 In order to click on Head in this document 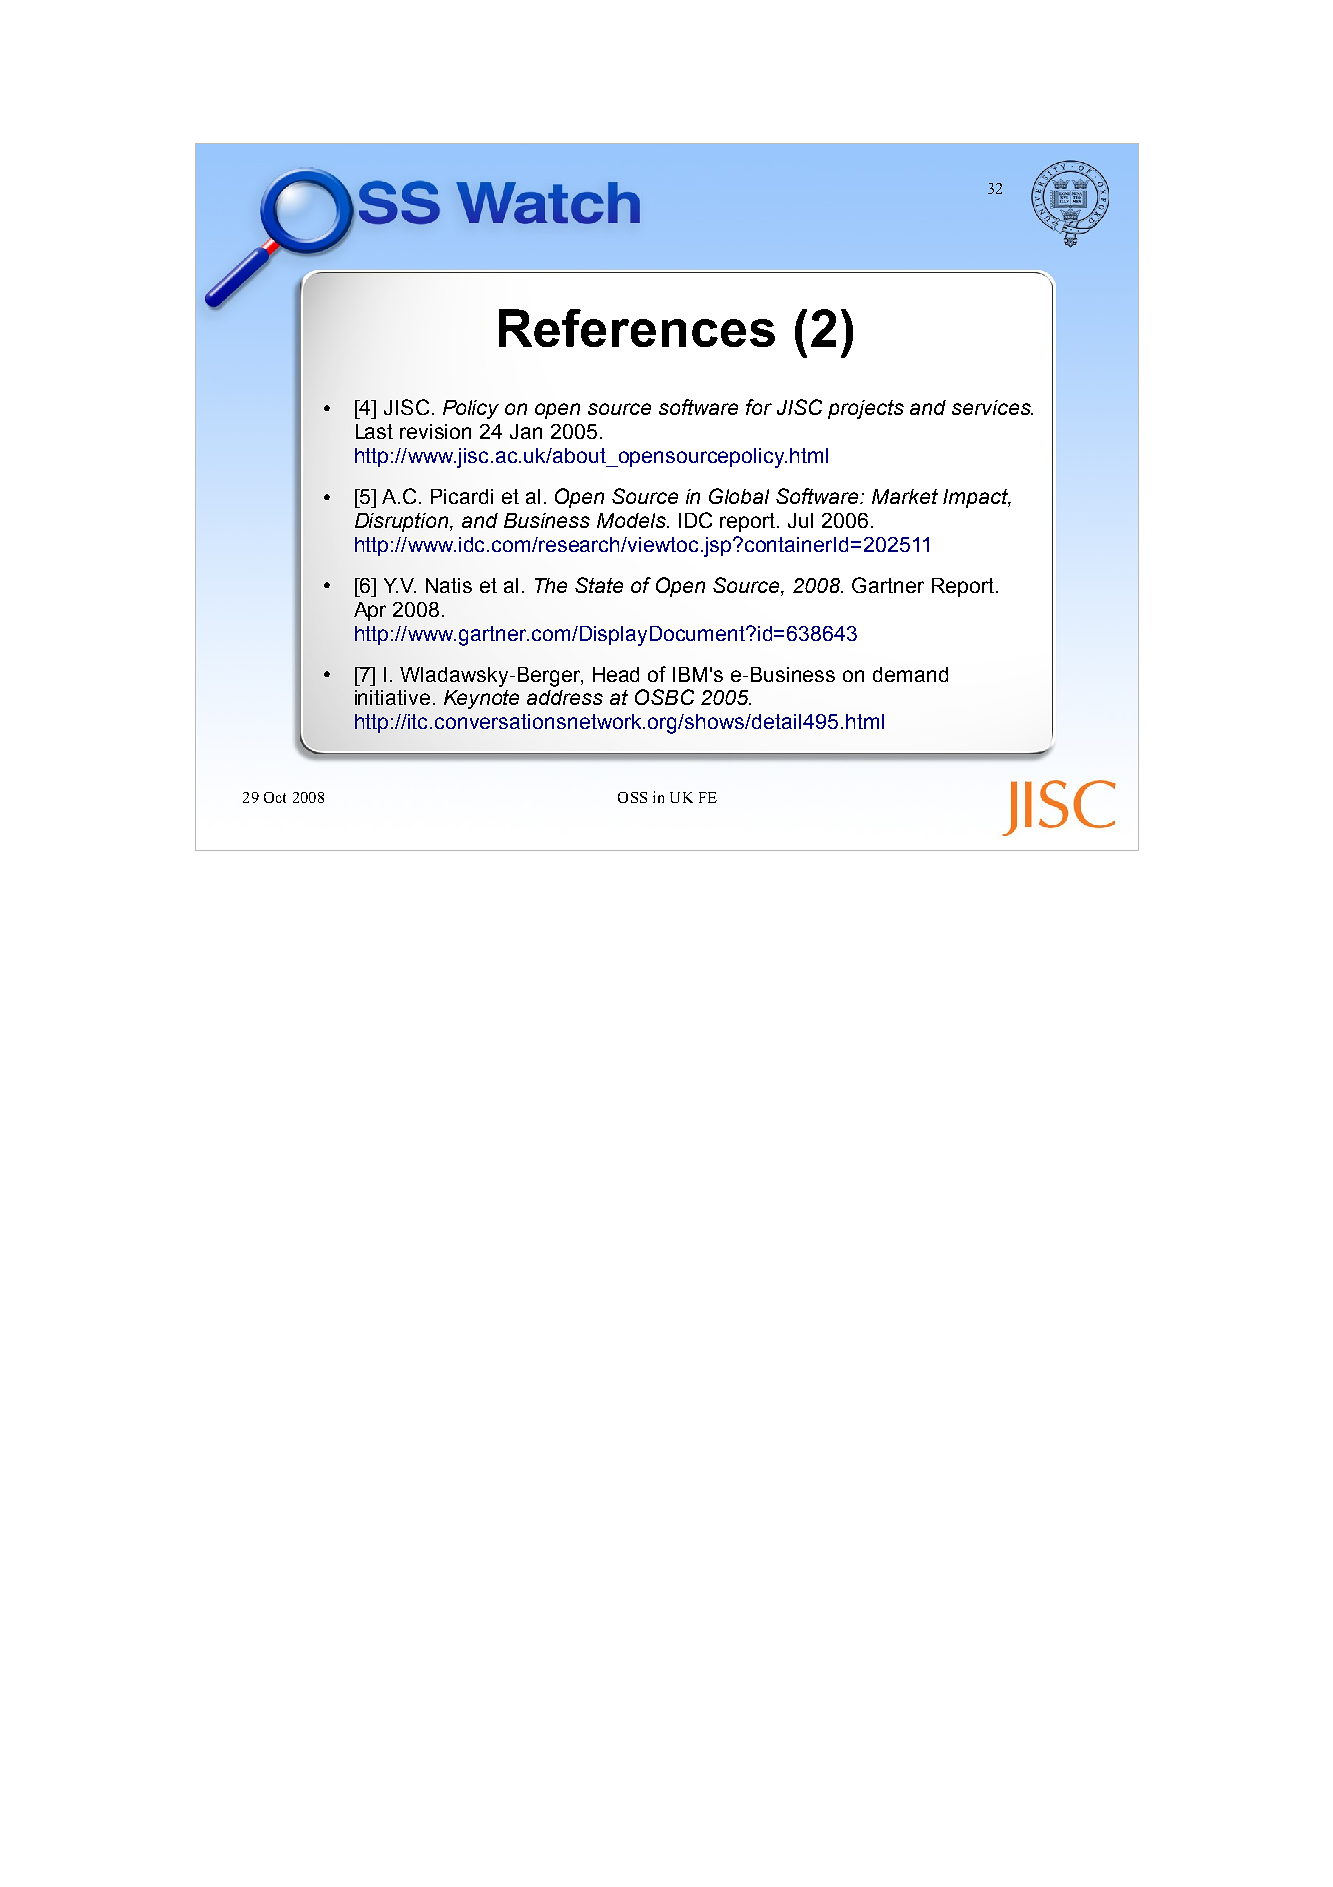, I will do `click(616, 674)`.
